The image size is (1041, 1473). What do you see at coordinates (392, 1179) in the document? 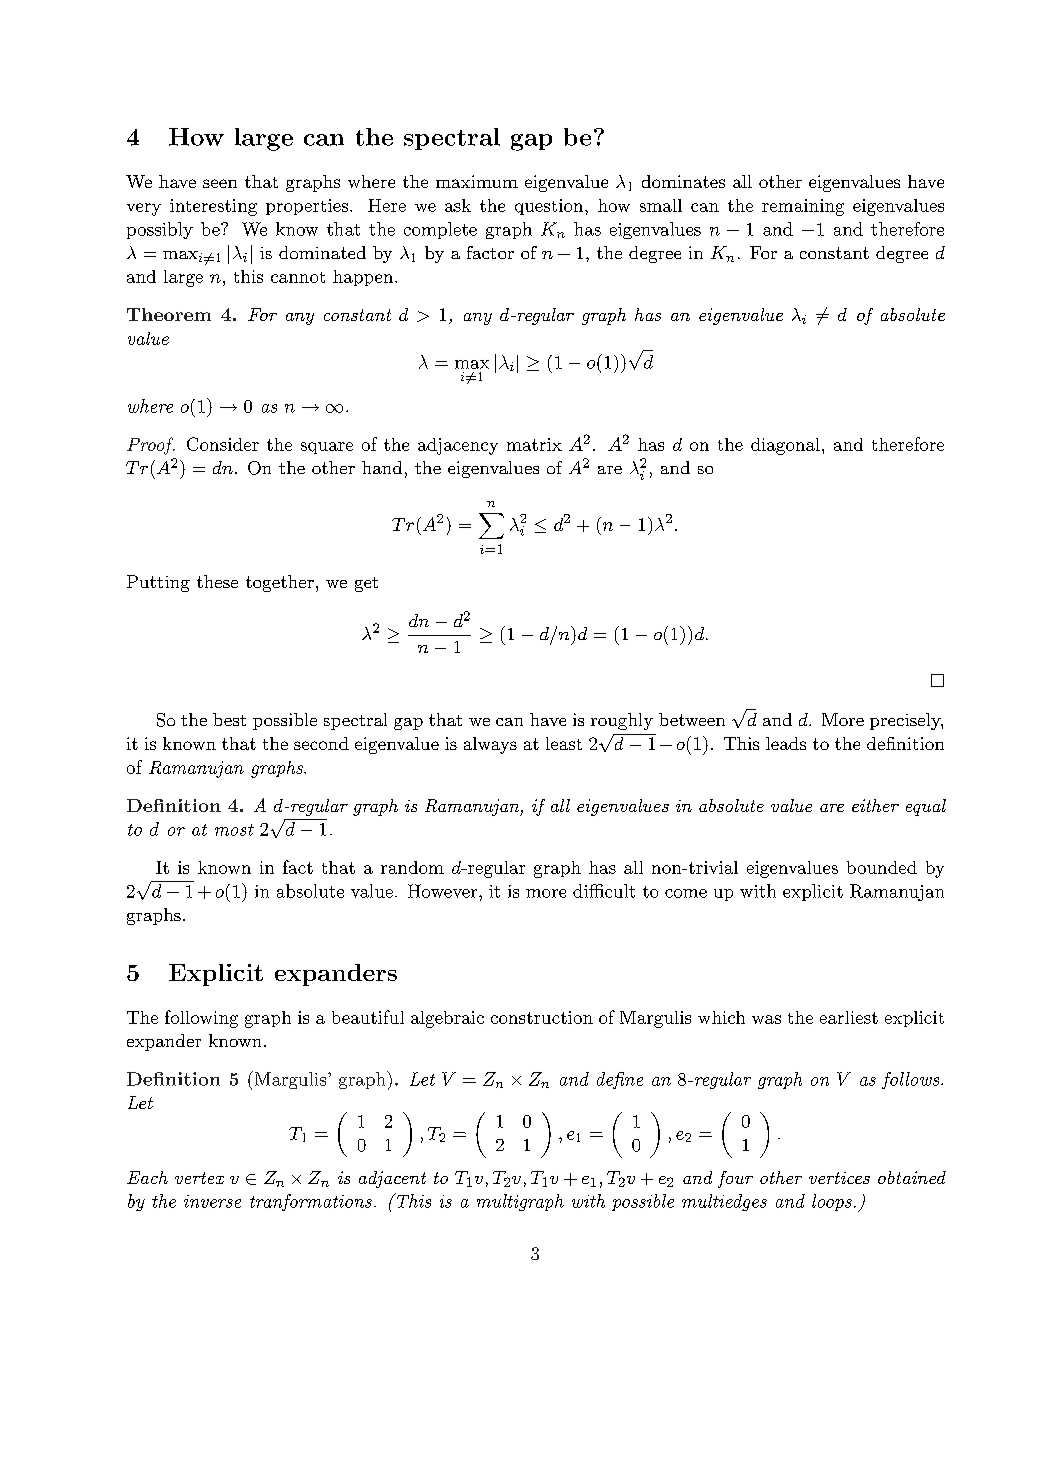
I see `adjacent` at bounding box center [392, 1179].
